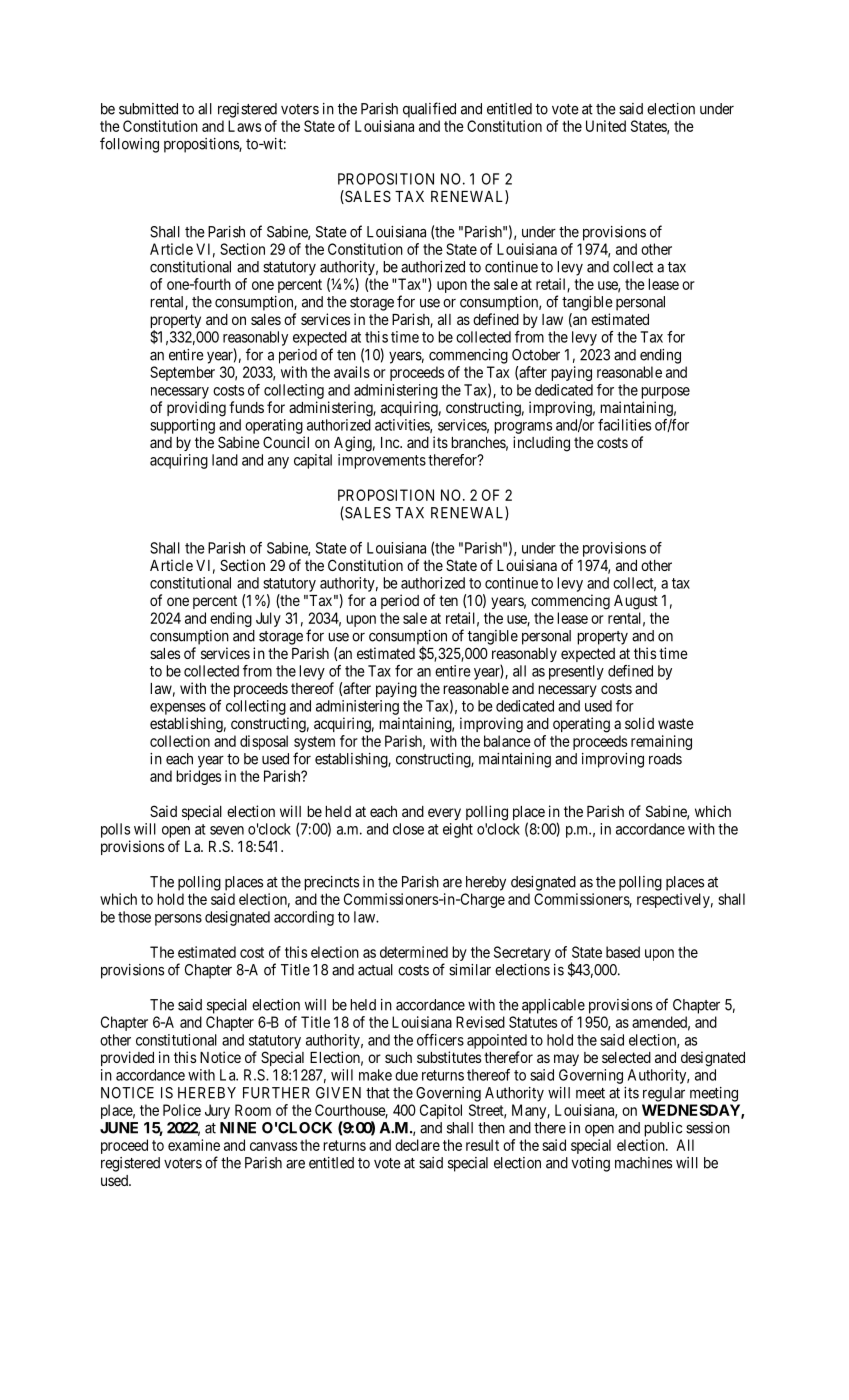 This page has width=849, height=1400. Describe the element at coordinates (225, 460) in the page. I see `land` at that location.
